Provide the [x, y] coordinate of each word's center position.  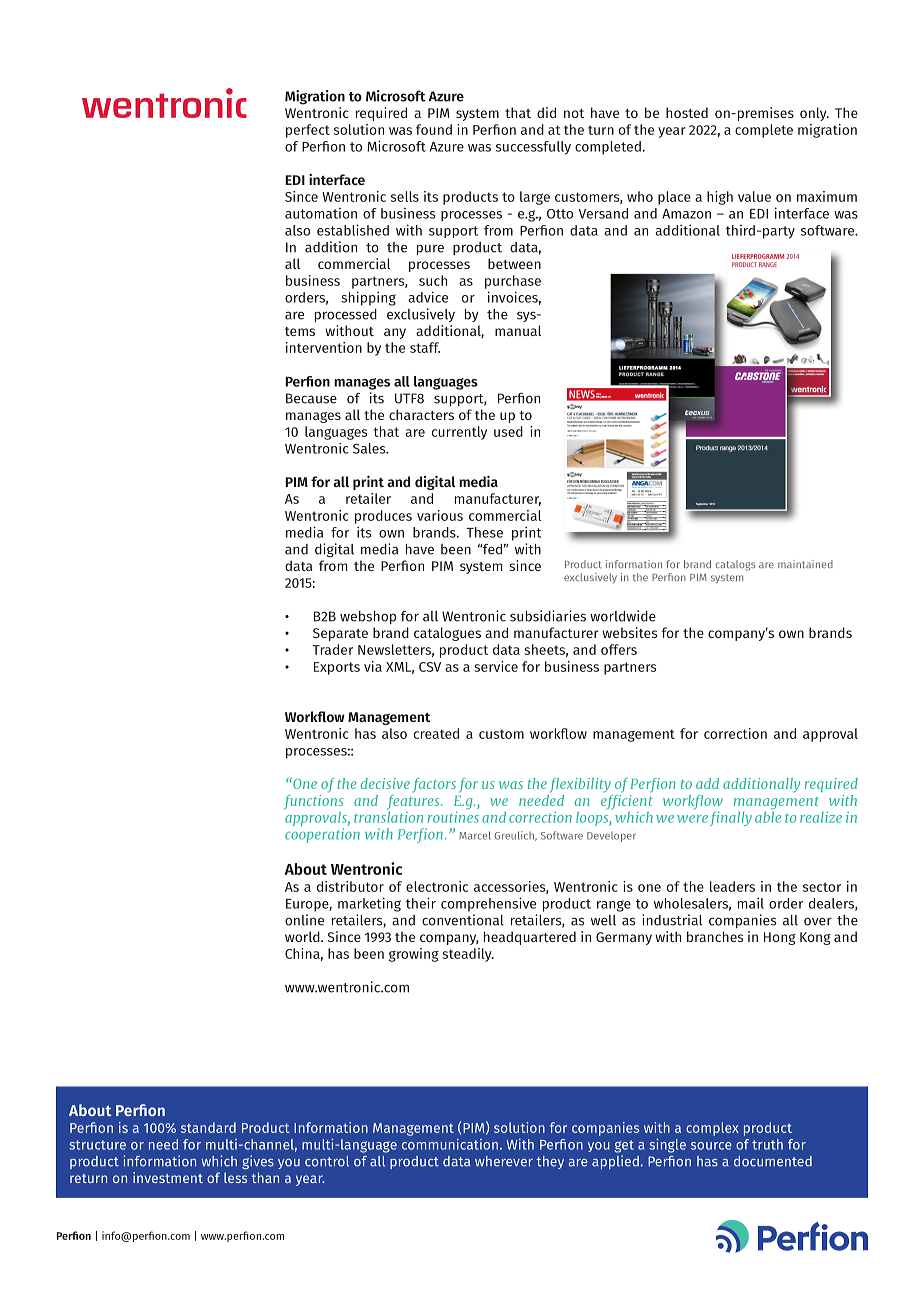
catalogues [447, 634]
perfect [308, 131]
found [434, 129]
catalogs [736, 565]
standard [208, 1127]
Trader [332, 649]
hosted [687, 112]
